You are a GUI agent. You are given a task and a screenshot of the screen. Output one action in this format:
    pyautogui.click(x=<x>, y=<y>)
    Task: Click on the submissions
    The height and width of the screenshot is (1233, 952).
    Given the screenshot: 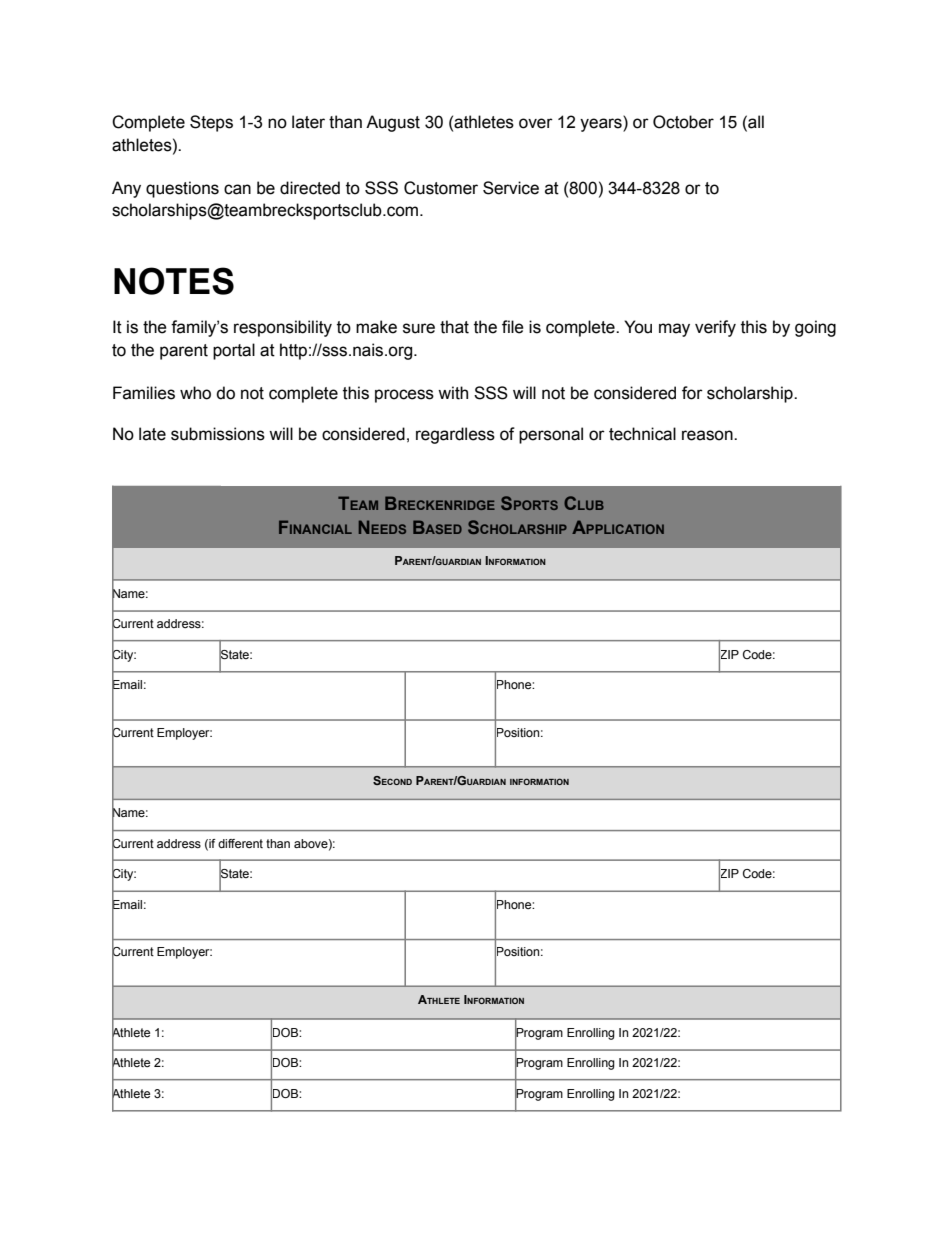 What is the action you would take?
    pyautogui.click(x=218, y=434)
